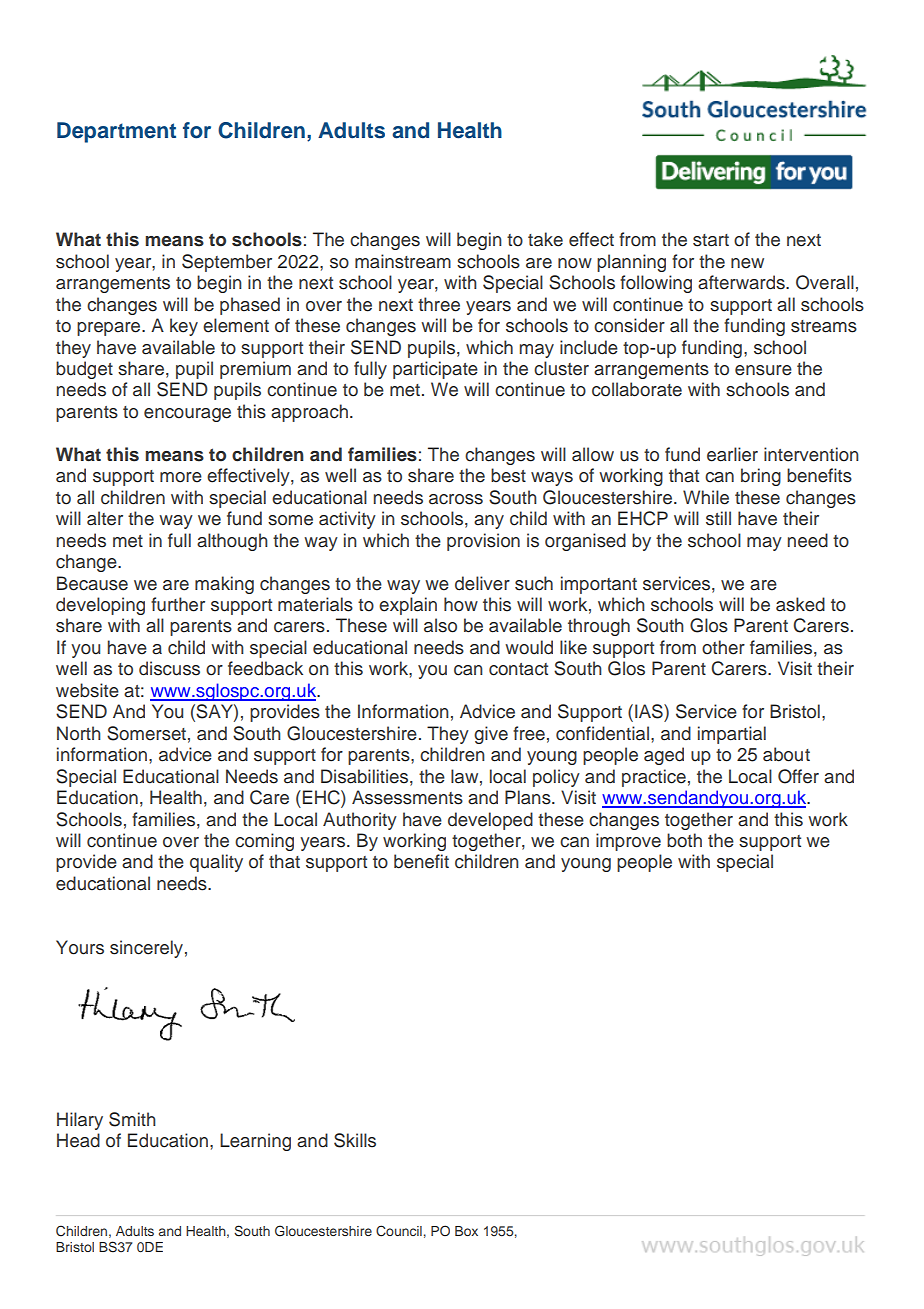 The width and height of the image is (924, 1309). Describe the element at coordinates (435, 370) in the image. I see `participate` at that location.
